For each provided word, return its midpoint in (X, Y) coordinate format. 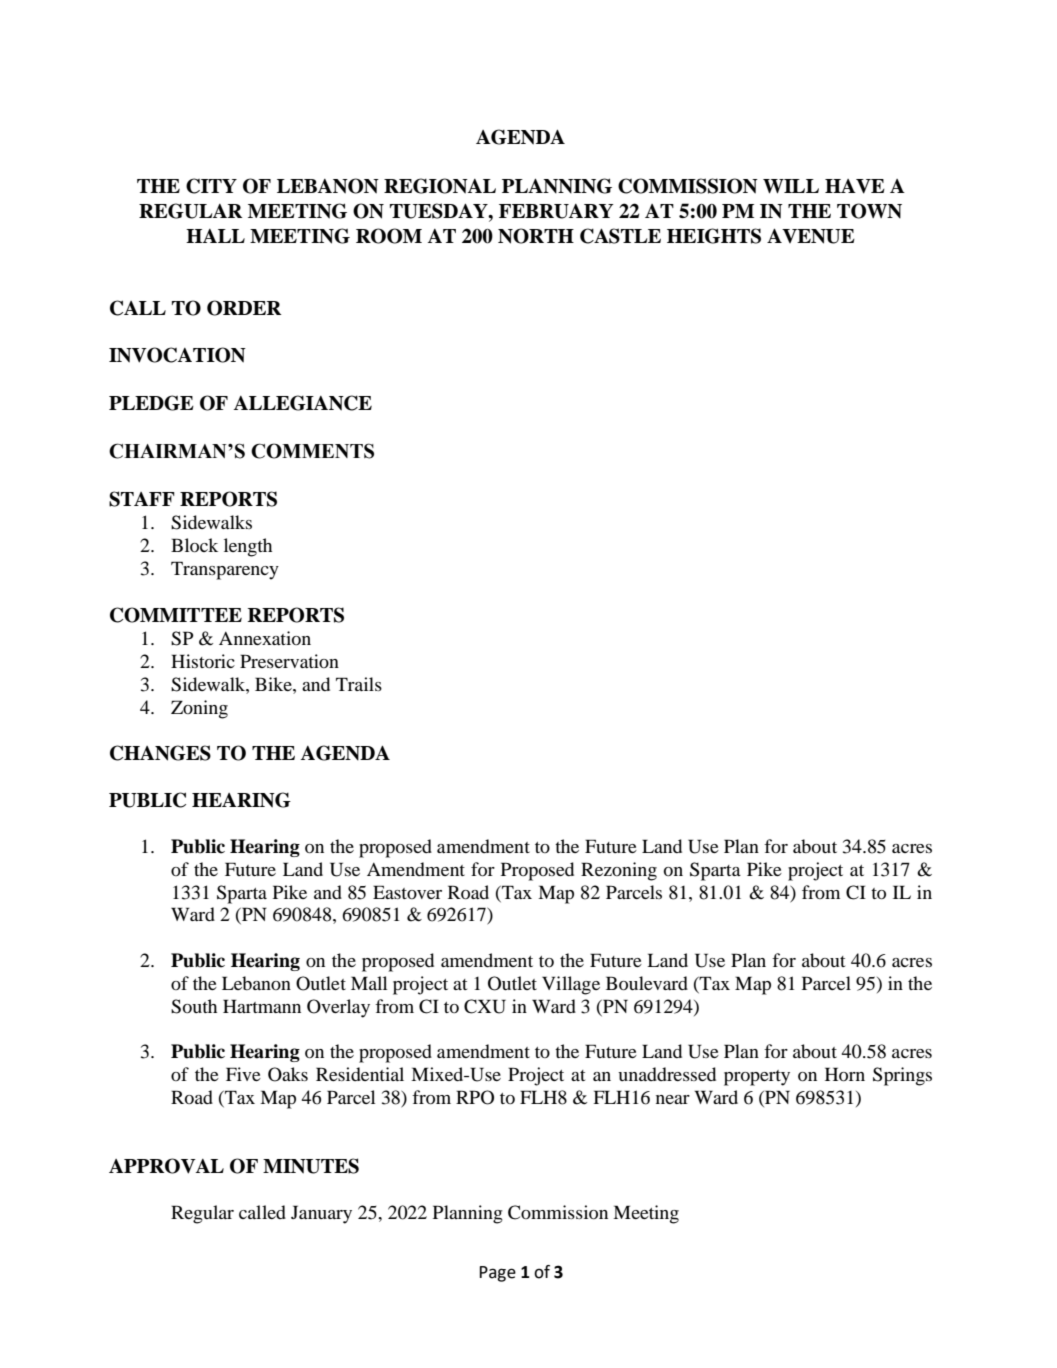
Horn (845, 1074)
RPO (475, 1097)
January (321, 1214)
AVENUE (811, 236)
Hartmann (262, 1006)
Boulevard (647, 983)
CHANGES (160, 753)
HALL (215, 236)
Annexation (265, 638)
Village (571, 985)
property (757, 1078)
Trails (359, 684)
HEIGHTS (714, 236)
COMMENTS (312, 451)
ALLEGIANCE (303, 403)
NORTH (536, 236)
